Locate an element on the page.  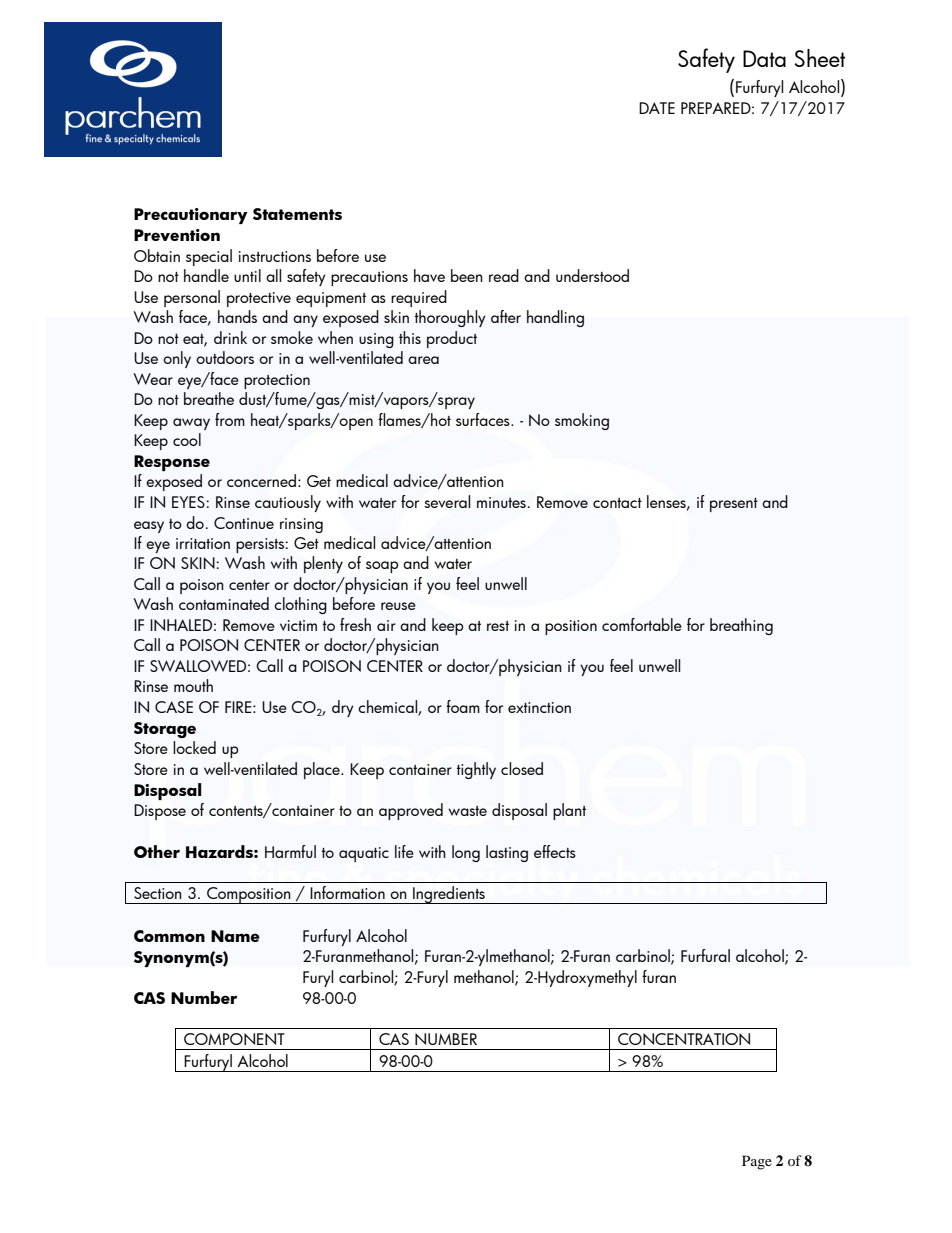
Harmful is located at coordinates (290, 851).
